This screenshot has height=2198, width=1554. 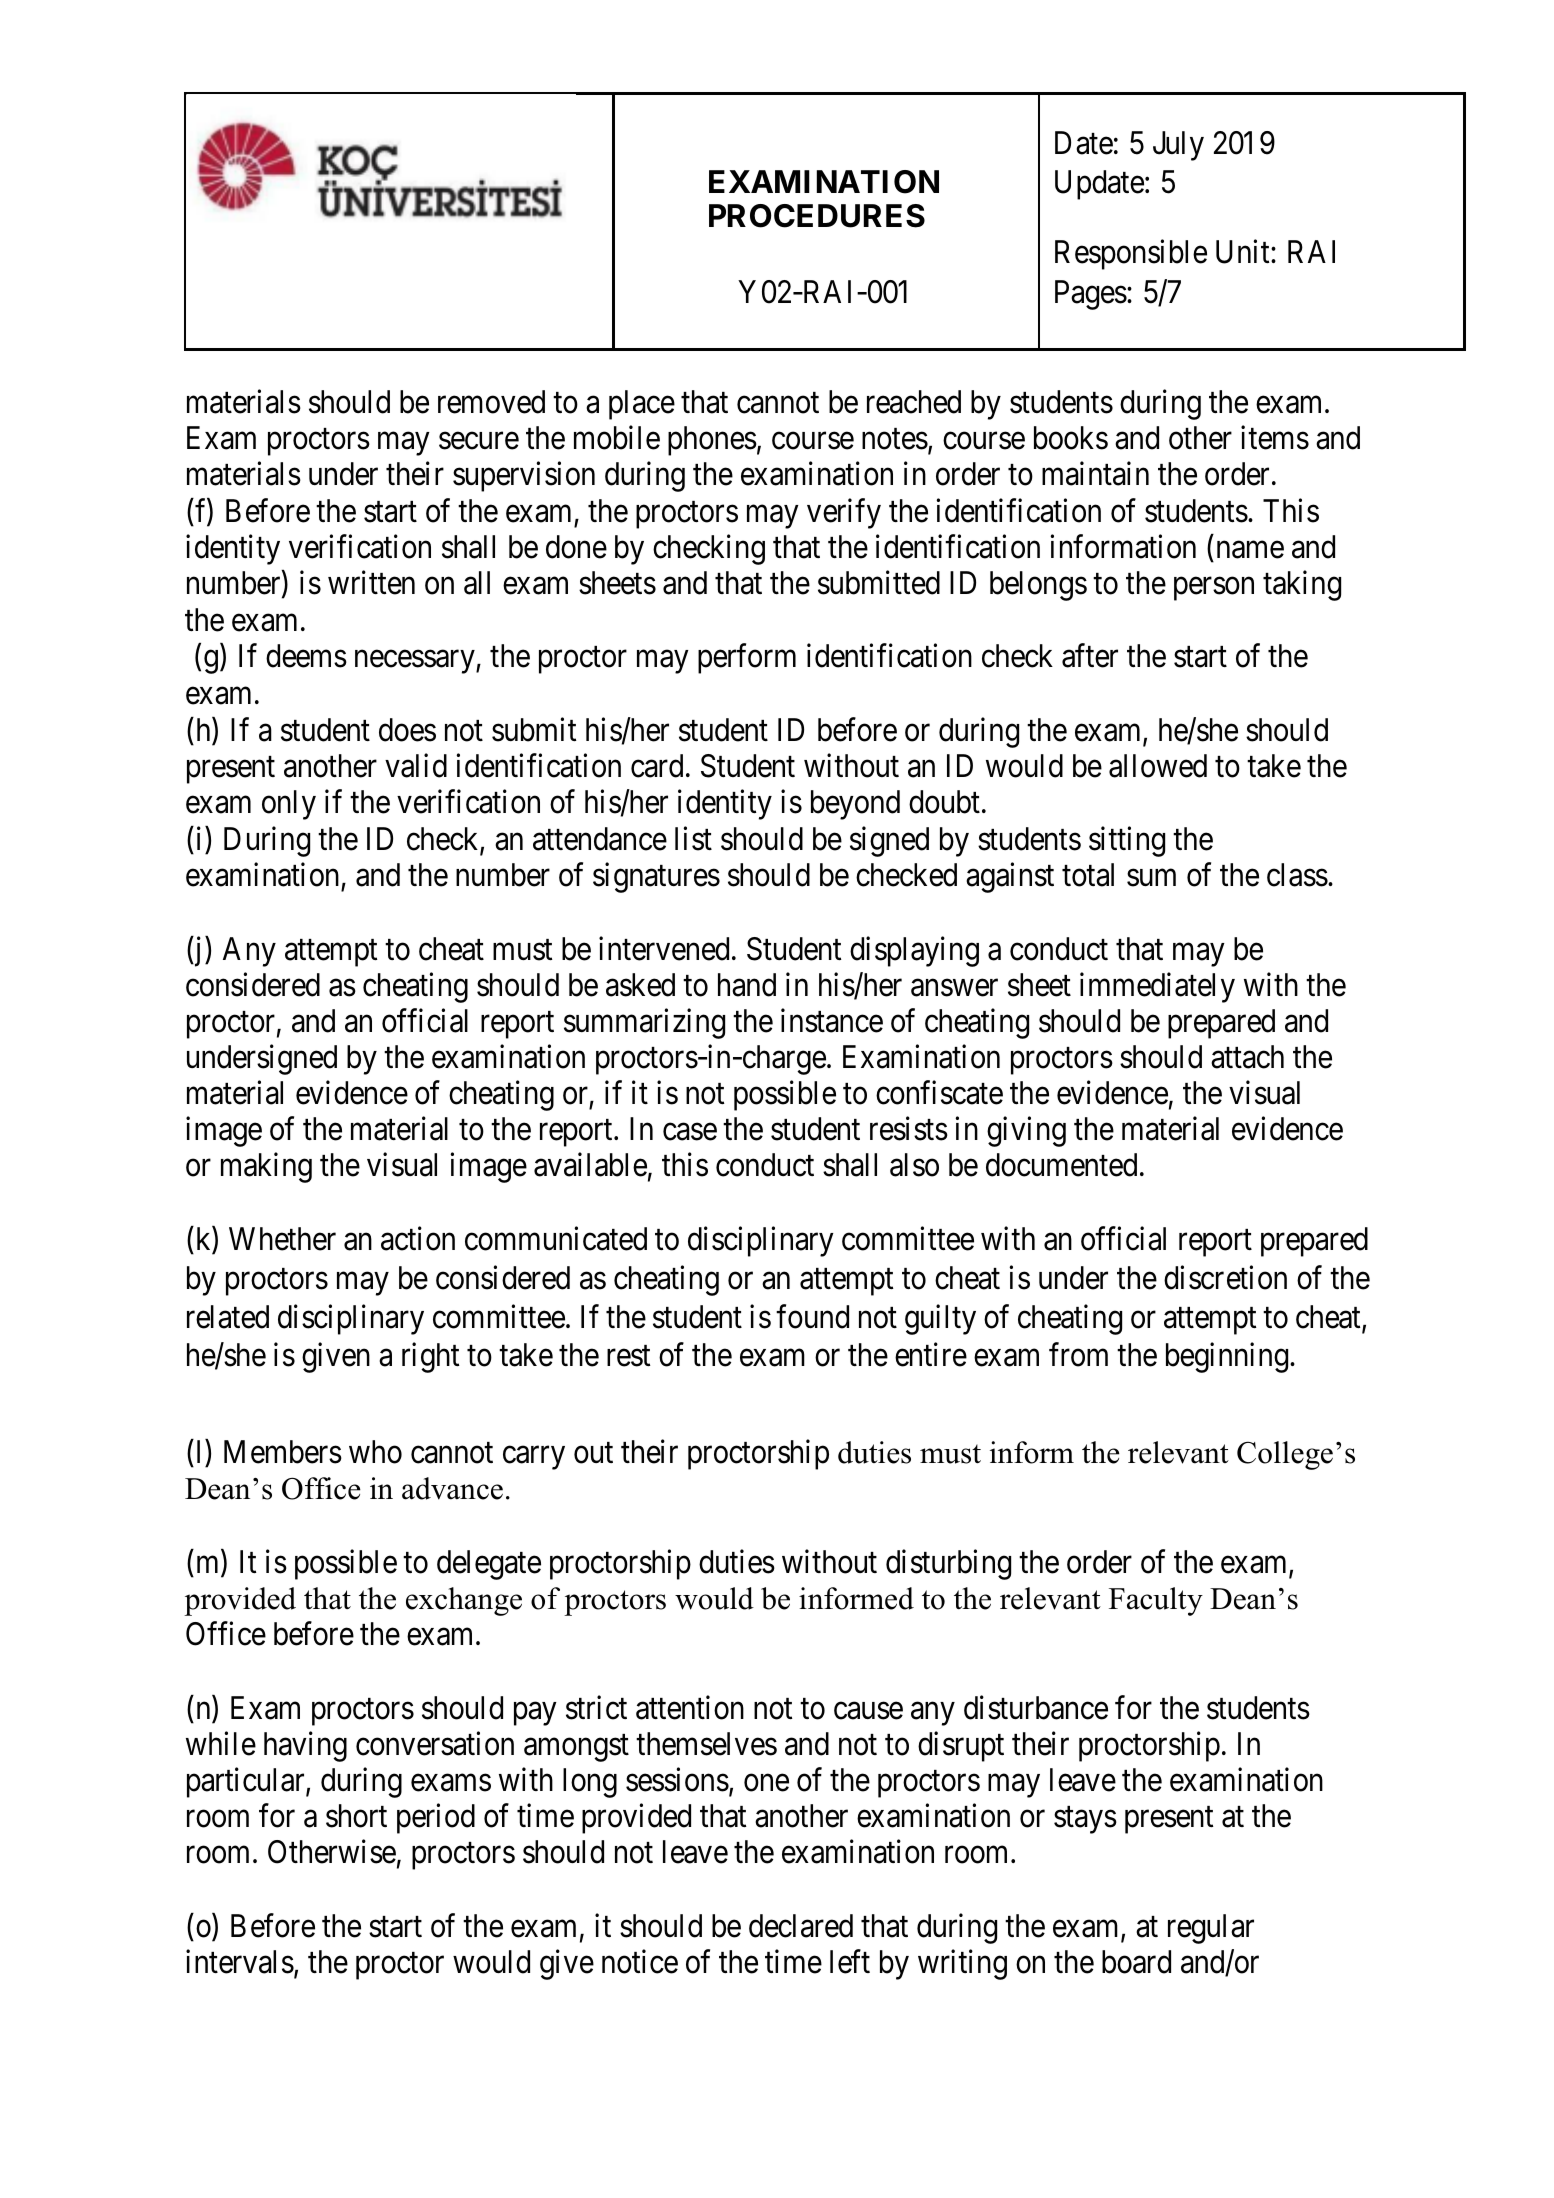 What do you see at coordinates (1127, 841) in the screenshot?
I see `sitting` at bounding box center [1127, 841].
